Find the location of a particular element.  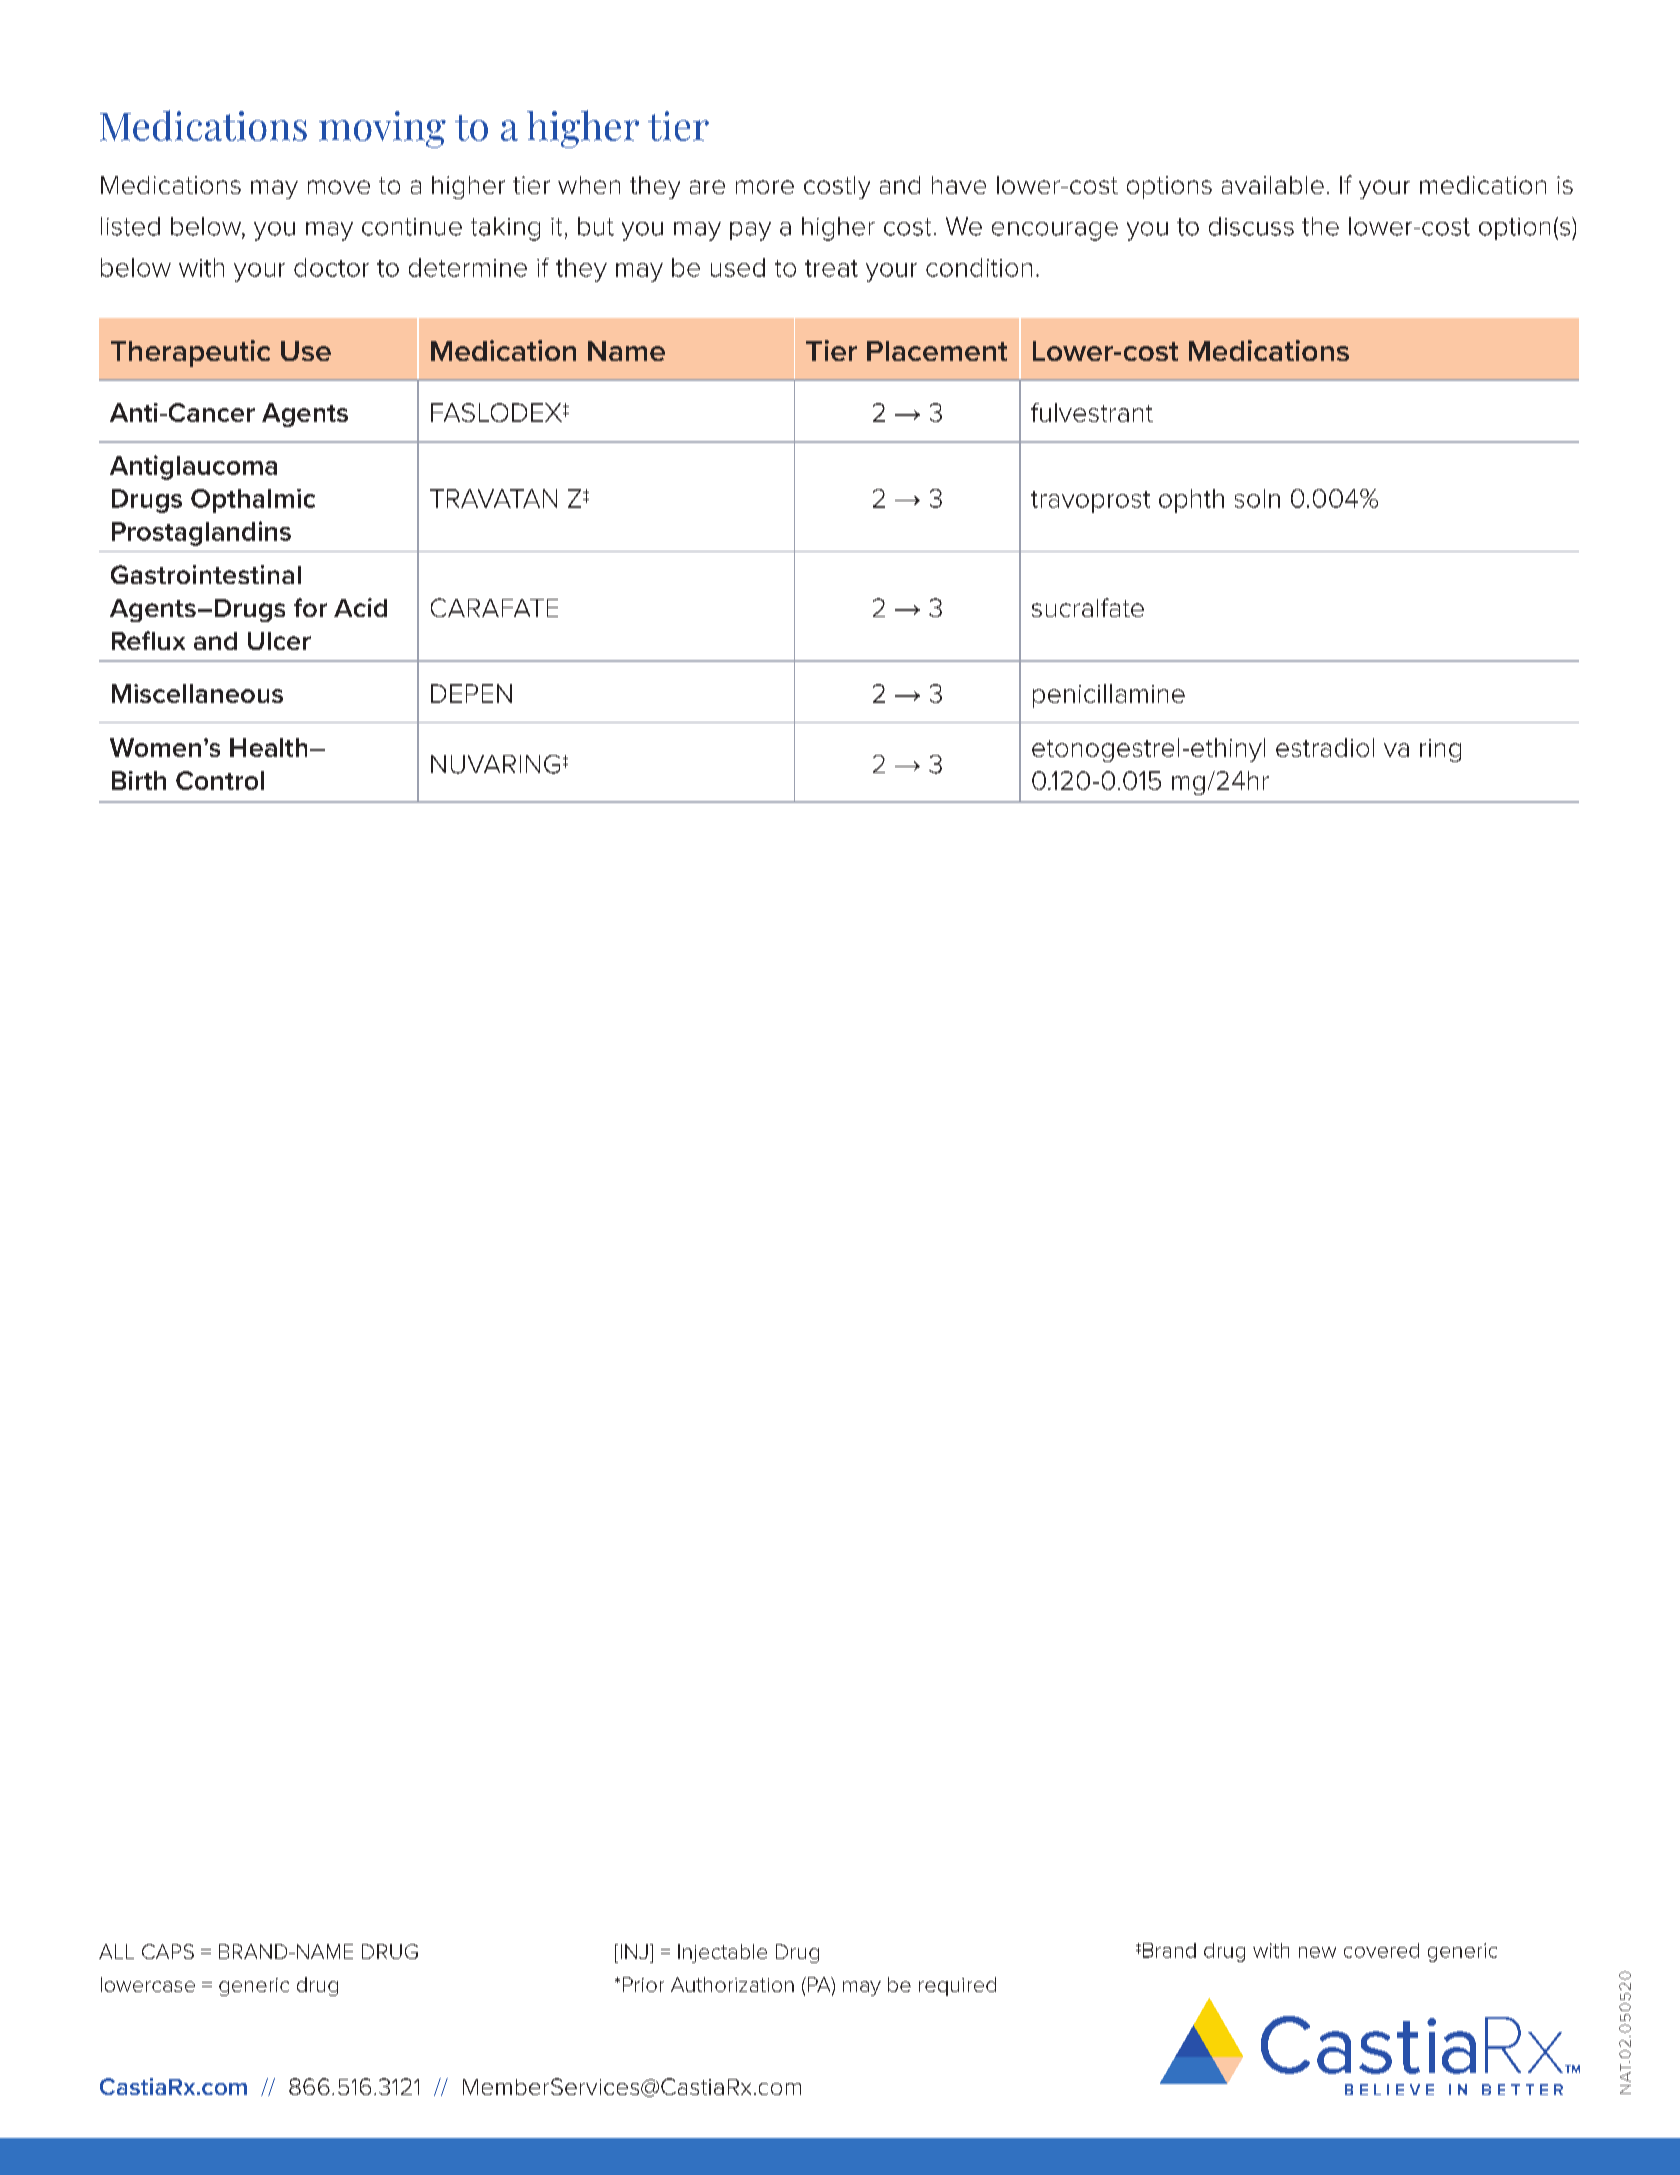

new is located at coordinates (1317, 1952).
